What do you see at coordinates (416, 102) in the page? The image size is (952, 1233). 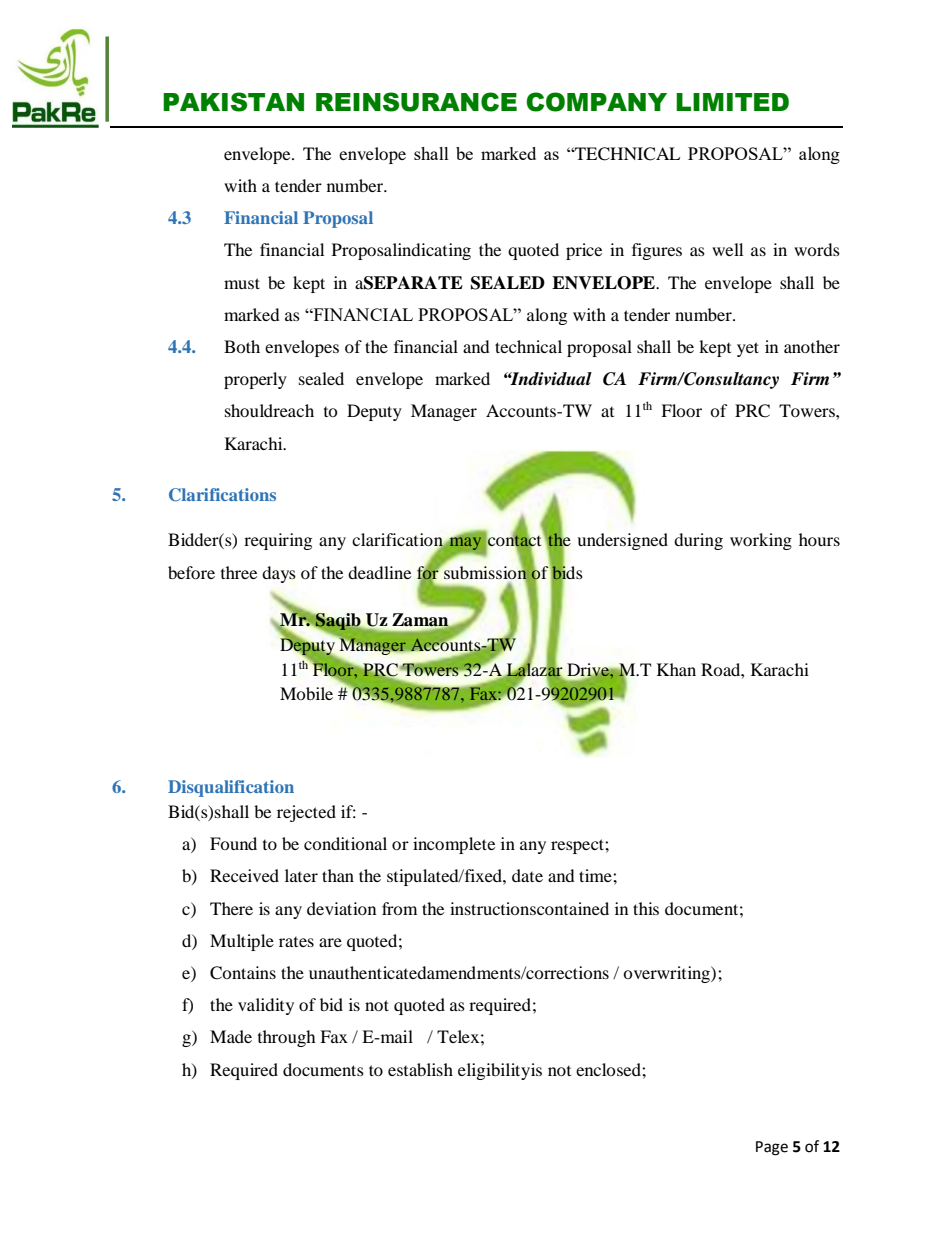 I see `REINSURANCE` at bounding box center [416, 102].
